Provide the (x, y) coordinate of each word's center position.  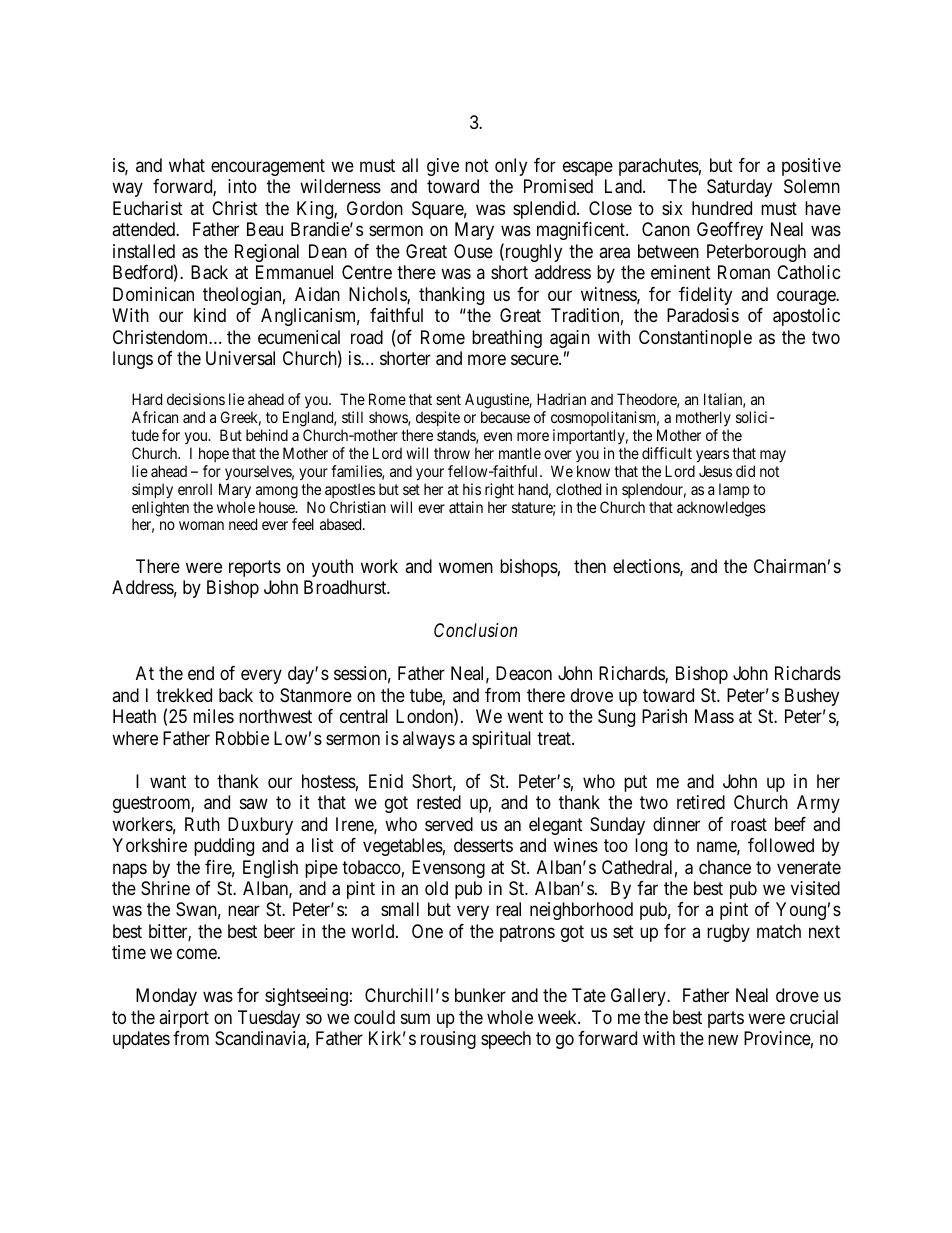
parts (726, 1019)
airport (184, 1019)
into (242, 186)
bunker (480, 995)
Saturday (739, 188)
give (443, 167)
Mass (714, 716)
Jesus (715, 471)
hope (214, 454)
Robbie (242, 738)
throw (452, 453)
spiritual (501, 740)
